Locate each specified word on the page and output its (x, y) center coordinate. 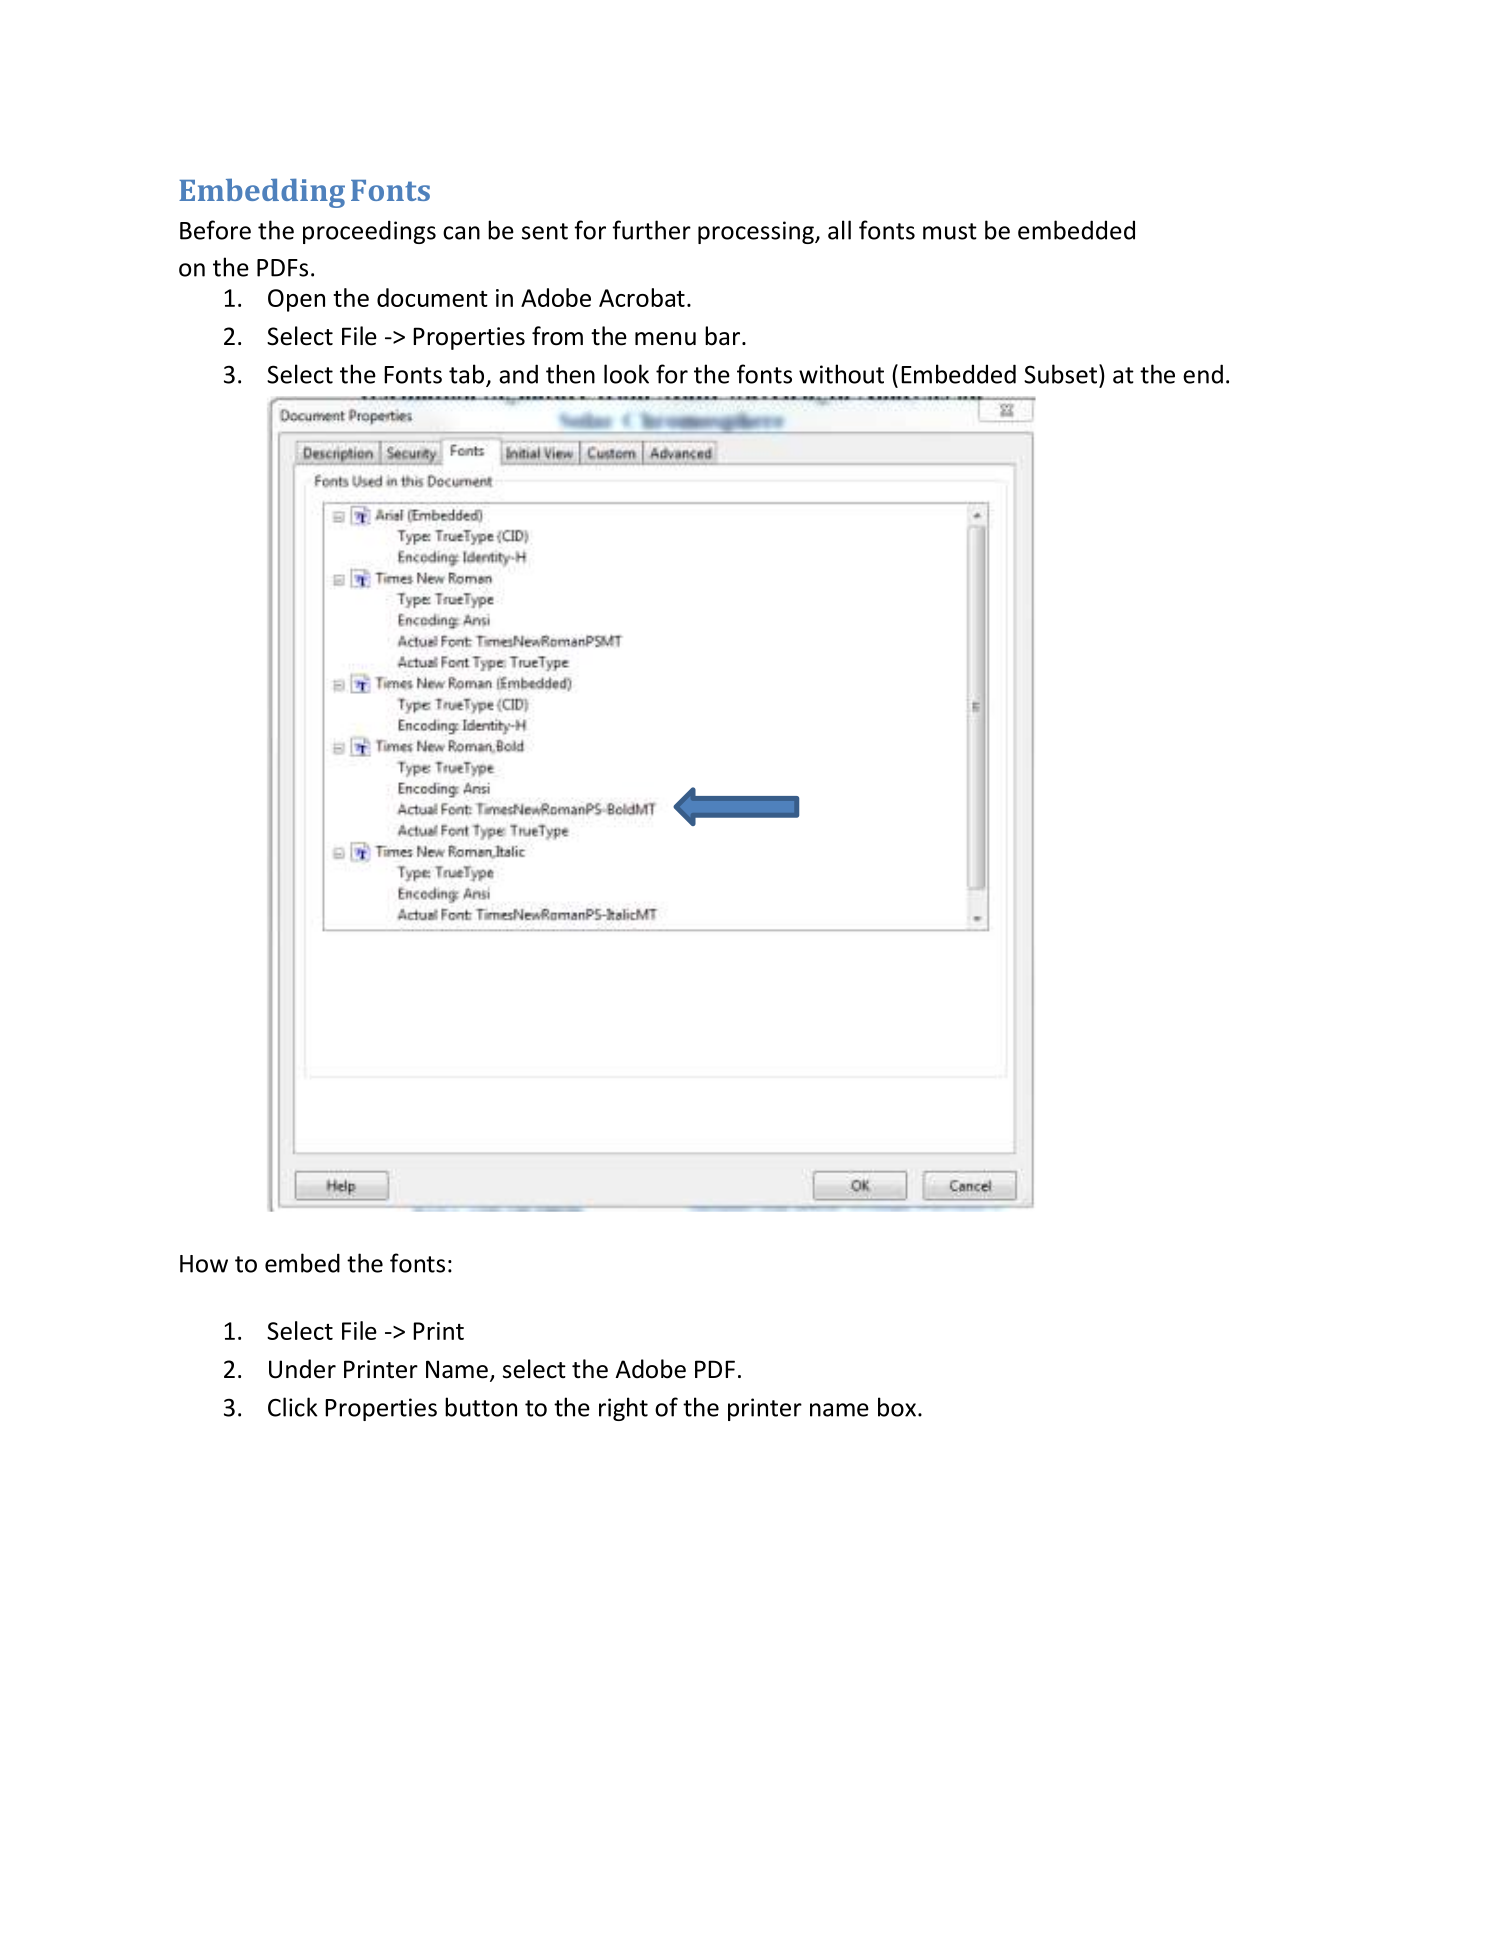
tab (468, 375)
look (626, 374)
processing (757, 232)
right (623, 1409)
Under (302, 1369)
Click (292, 1407)
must (950, 231)
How (204, 1264)
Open (296, 300)
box (897, 1407)
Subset (1062, 374)
